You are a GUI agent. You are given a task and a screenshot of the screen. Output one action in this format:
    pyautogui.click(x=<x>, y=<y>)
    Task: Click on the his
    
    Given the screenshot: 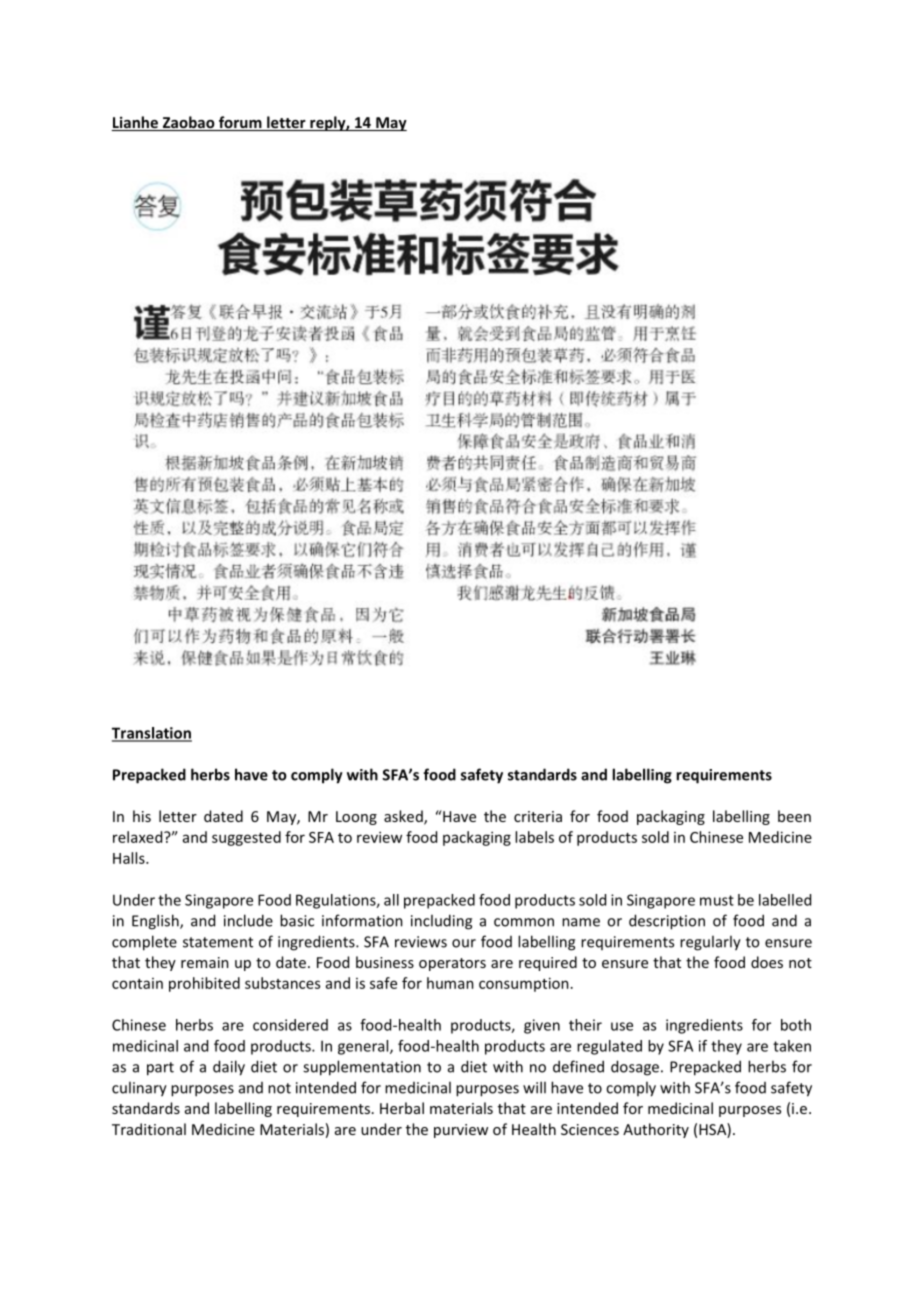 What is the action you would take?
    pyautogui.click(x=142, y=816)
